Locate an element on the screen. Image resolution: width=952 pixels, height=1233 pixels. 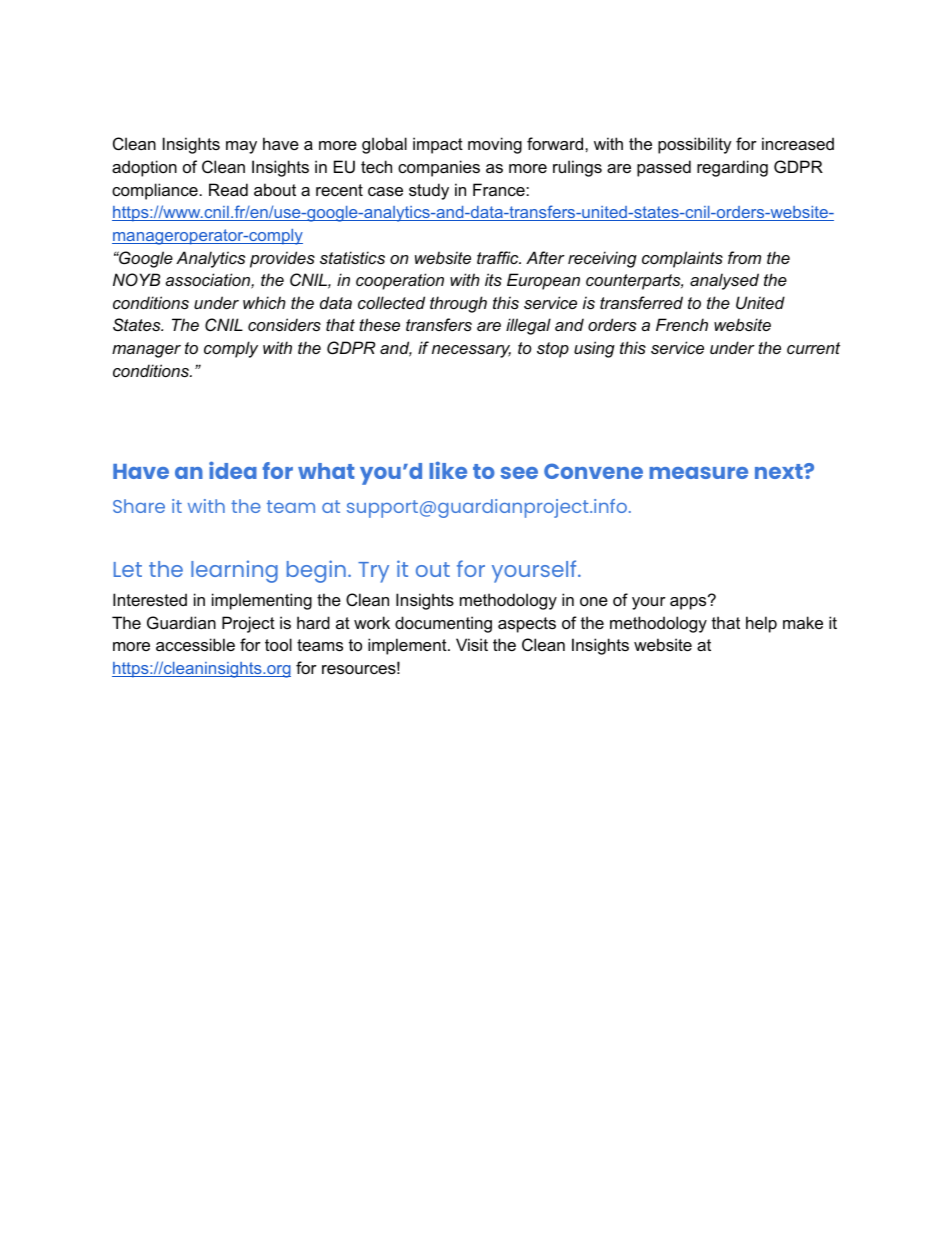
may is located at coordinates (241, 147).
